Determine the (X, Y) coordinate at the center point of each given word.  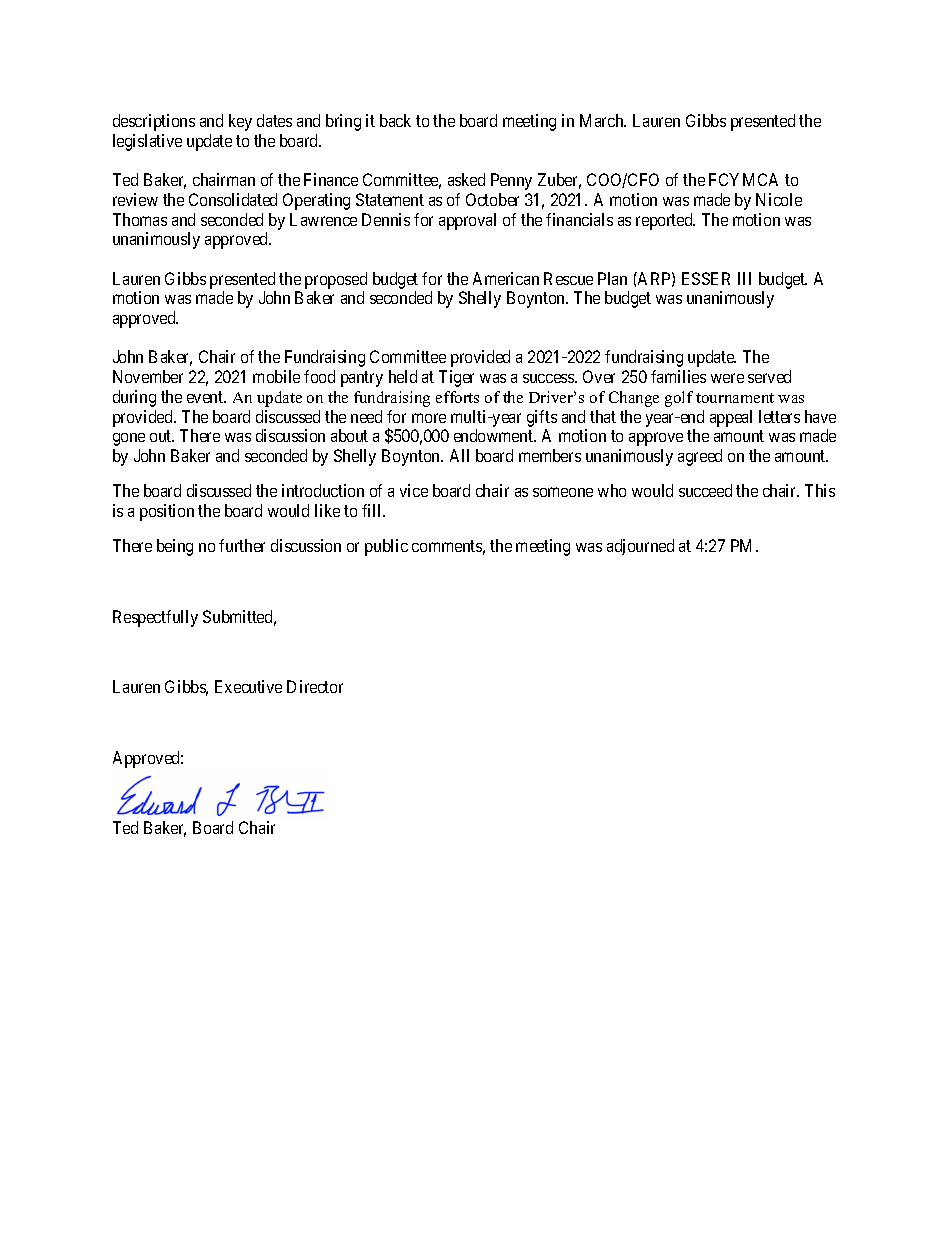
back (395, 120)
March (603, 120)
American (506, 278)
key (240, 122)
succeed (705, 490)
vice (414, 490)
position (167, 512)
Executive (248, 686)
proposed (336, 280)
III (744, 278)
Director (315, 686)
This (820, 490)
